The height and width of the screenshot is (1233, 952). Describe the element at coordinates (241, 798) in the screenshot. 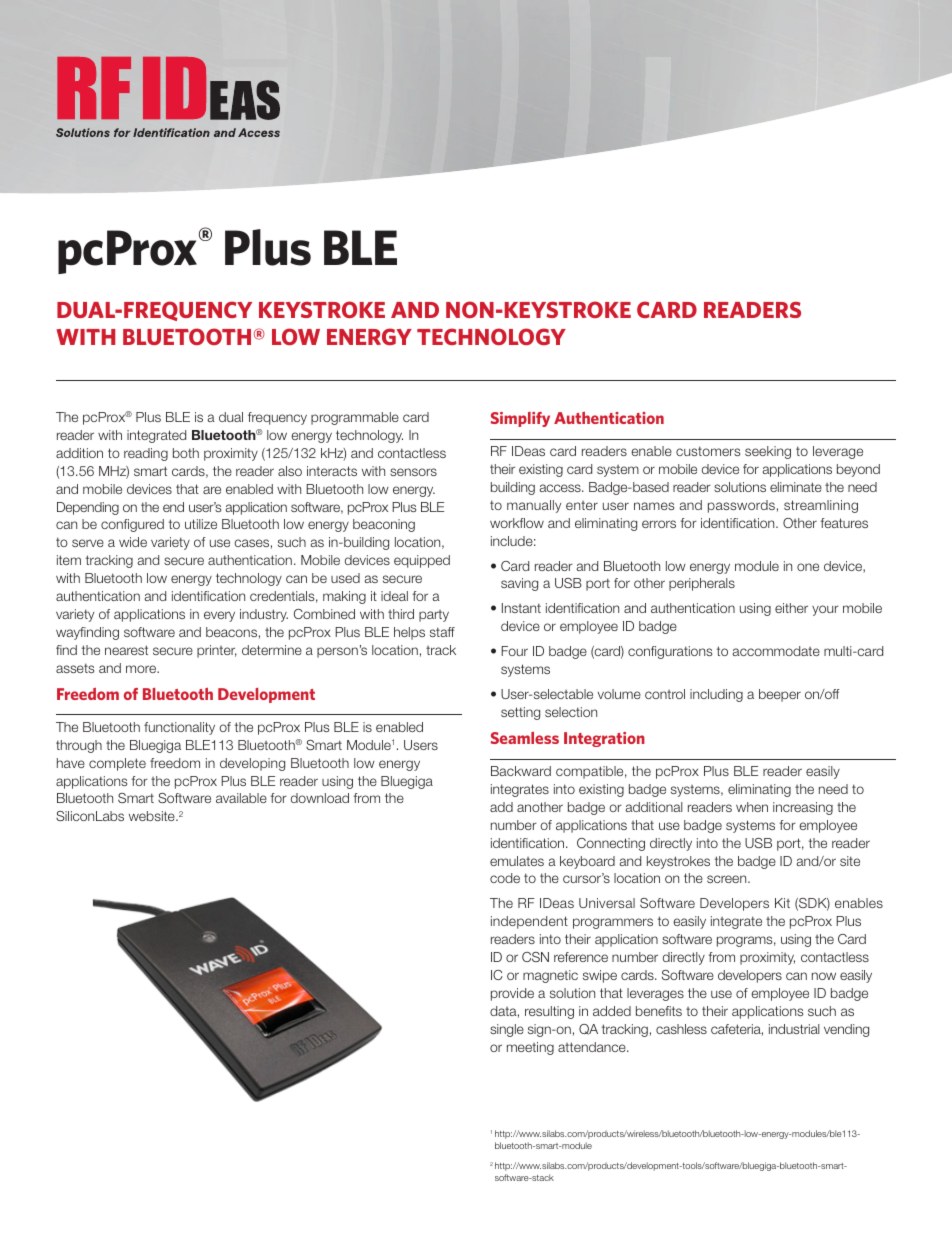

I see `available` at that location.
